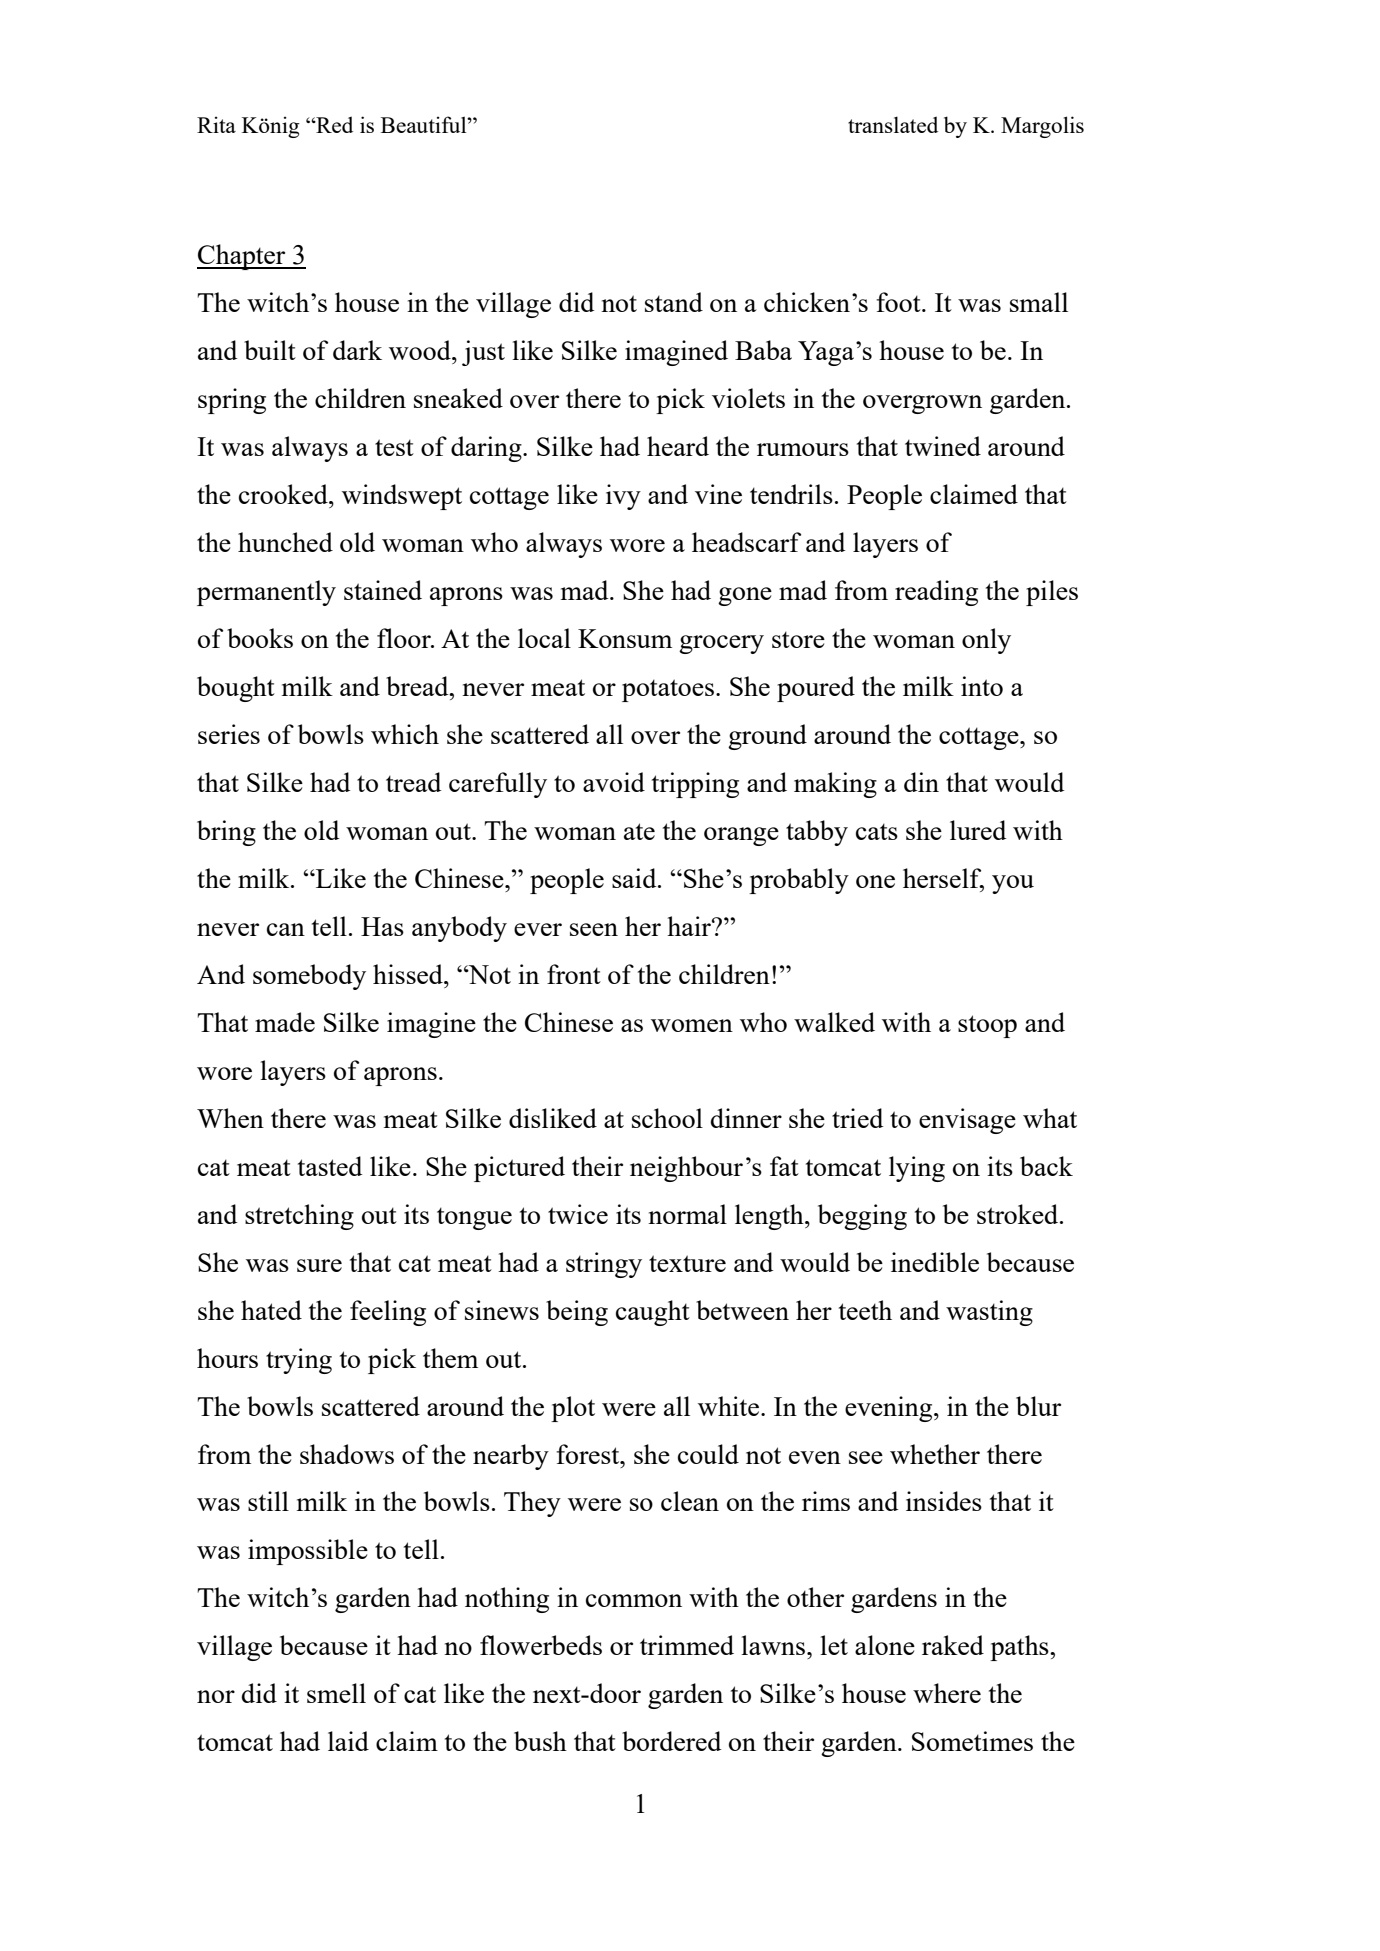  What do you see at coordinates (671, 1741) in the page?
I see `bordered` at bounding box center [671, 1741].
